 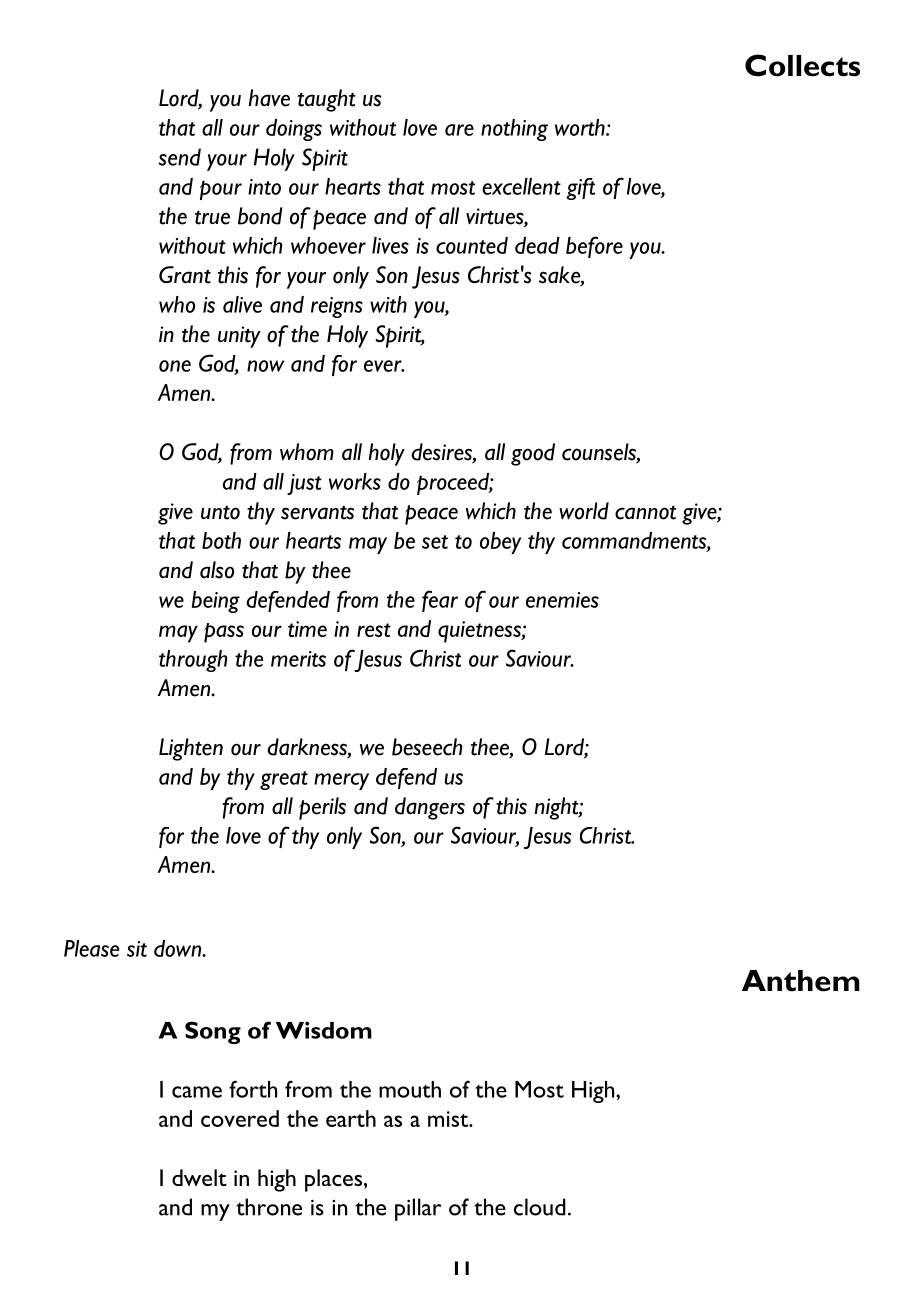 What do you see at coordinates (337, 307) in the screenshot?
I see `reigns` at bounding box center [337, 307].
